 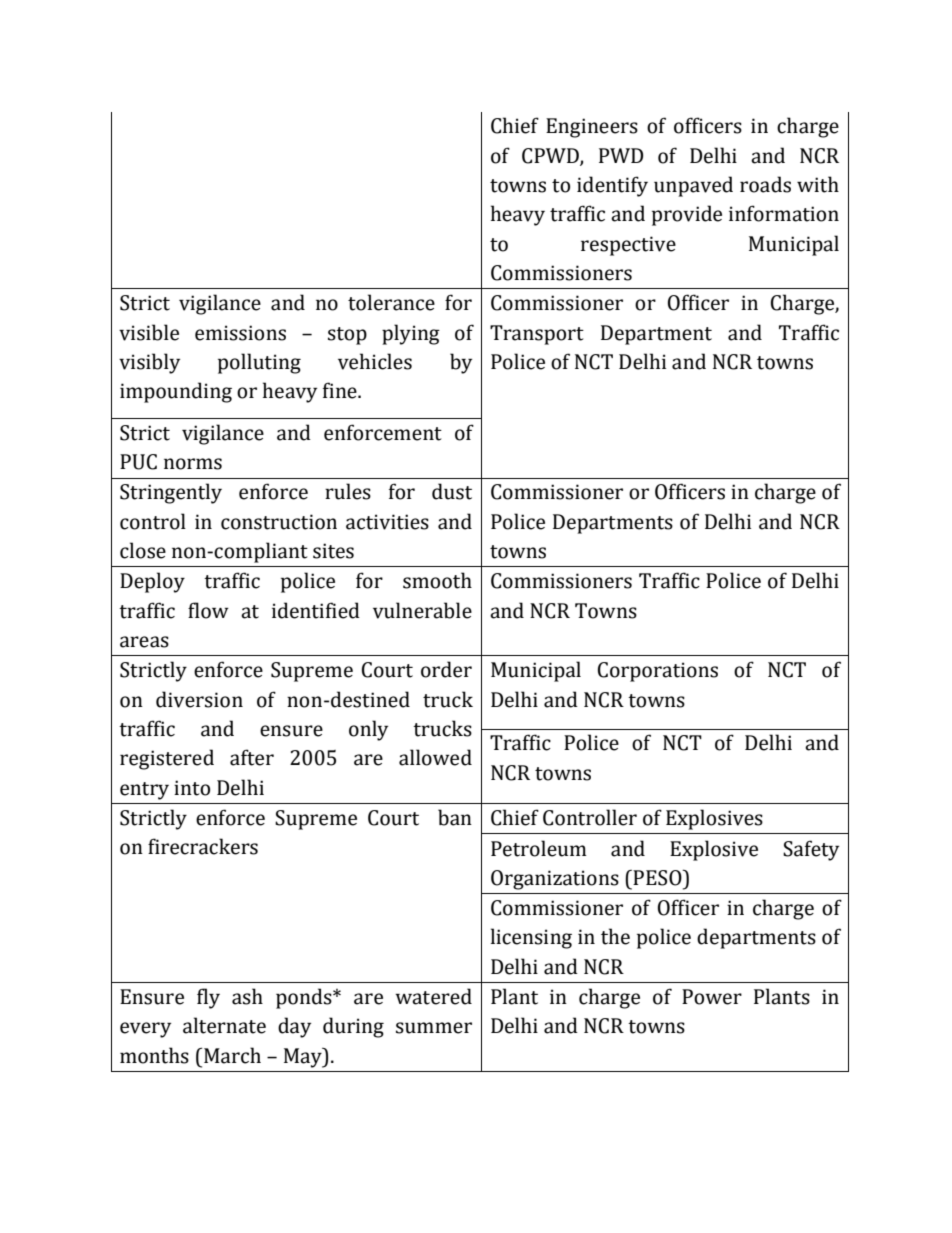 I want to click on alternate, so click(x=224, y=1025).
